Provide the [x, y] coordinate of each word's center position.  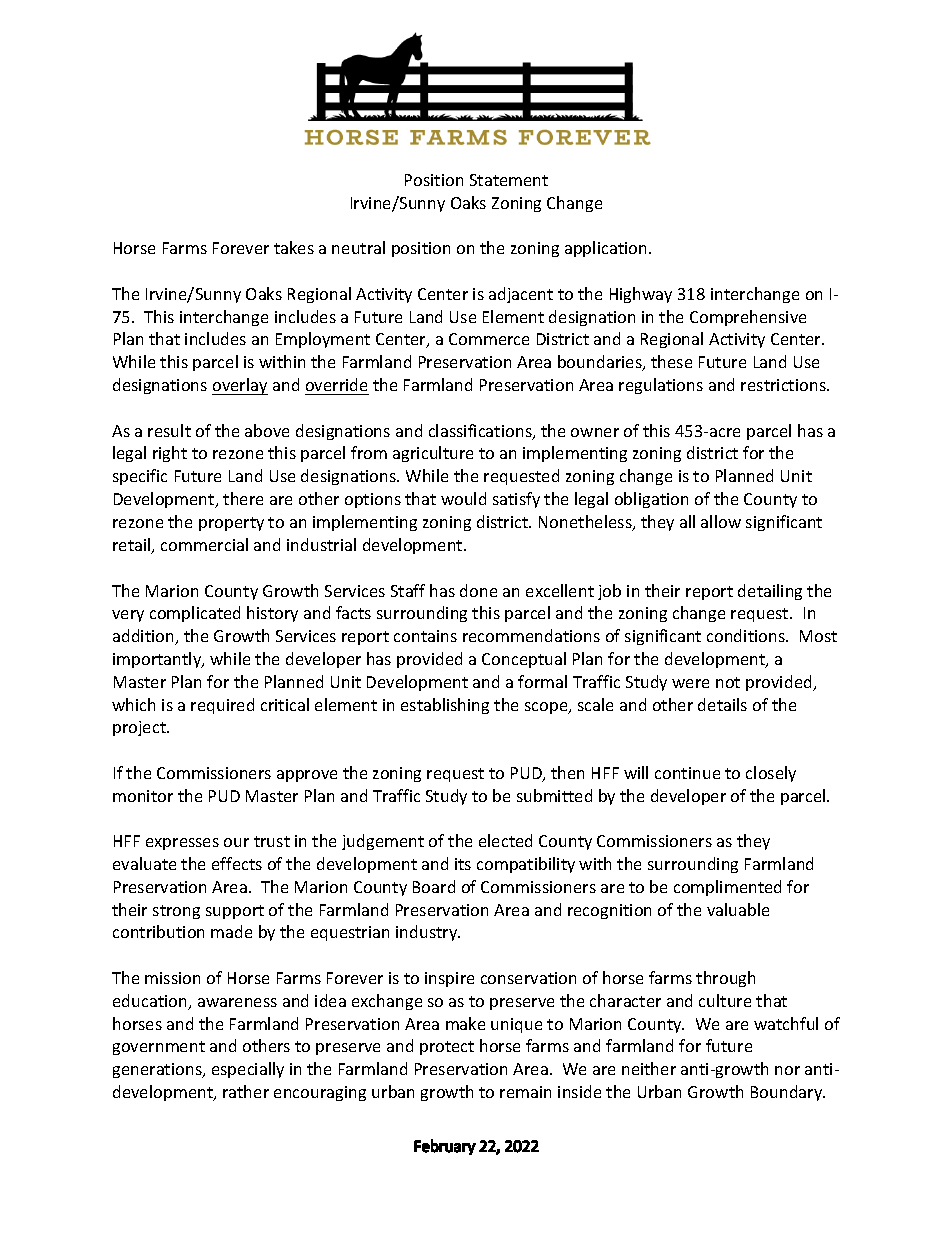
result [169, 430]
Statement [509, 180]
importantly [158, 660]
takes [294, 247]
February [445, 1147]
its [463, 864]
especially [248, 1070]
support [235, 912]
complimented [727, 888]
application [607, 249]
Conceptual [524, 660]
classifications [481, 432]
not [728, 682]
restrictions [784, 385]
